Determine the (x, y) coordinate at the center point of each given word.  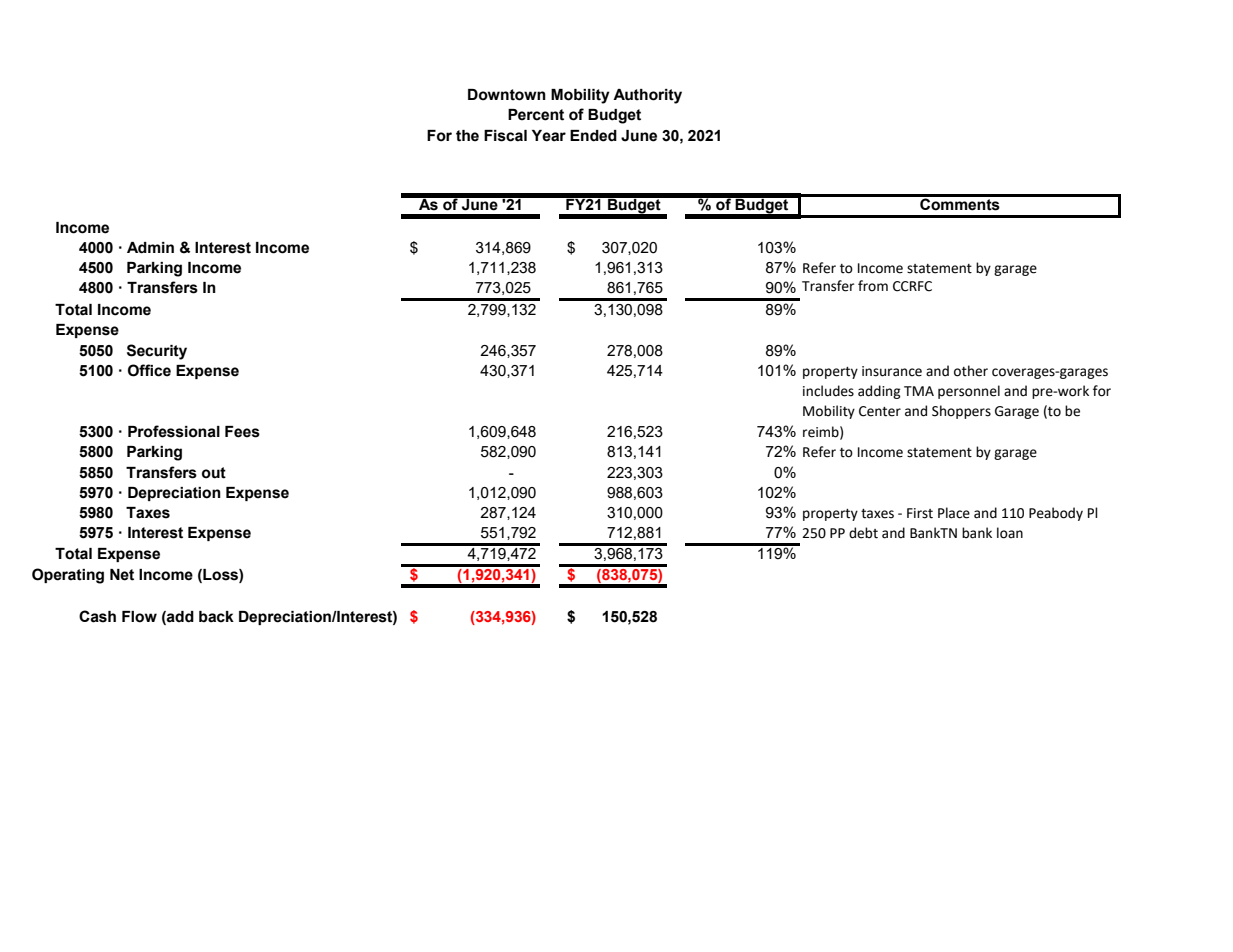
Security (157, 352)
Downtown (507, 95)
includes (828, 391)
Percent (536, 115)
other (971, 371)
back (216, 617)
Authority (647, 96)
